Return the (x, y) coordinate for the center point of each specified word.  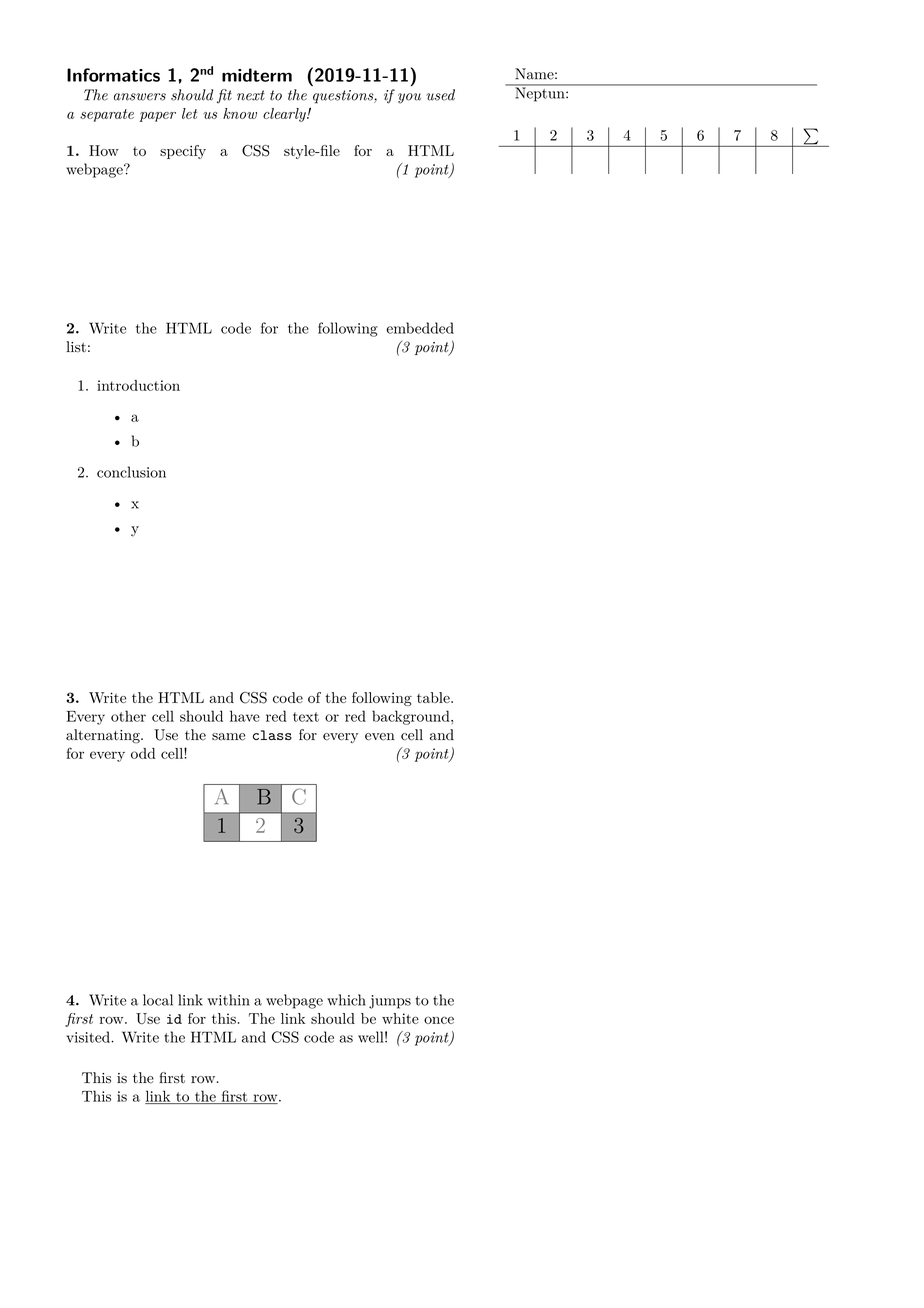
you (409, 98)
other (128, 716)
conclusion (131, 472)
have (245, 716)
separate (107, 115)
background (412, 717)
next (251, 95)
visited (89, 1037)
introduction (138, 385)
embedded (420, 328)
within (228, 1000)
